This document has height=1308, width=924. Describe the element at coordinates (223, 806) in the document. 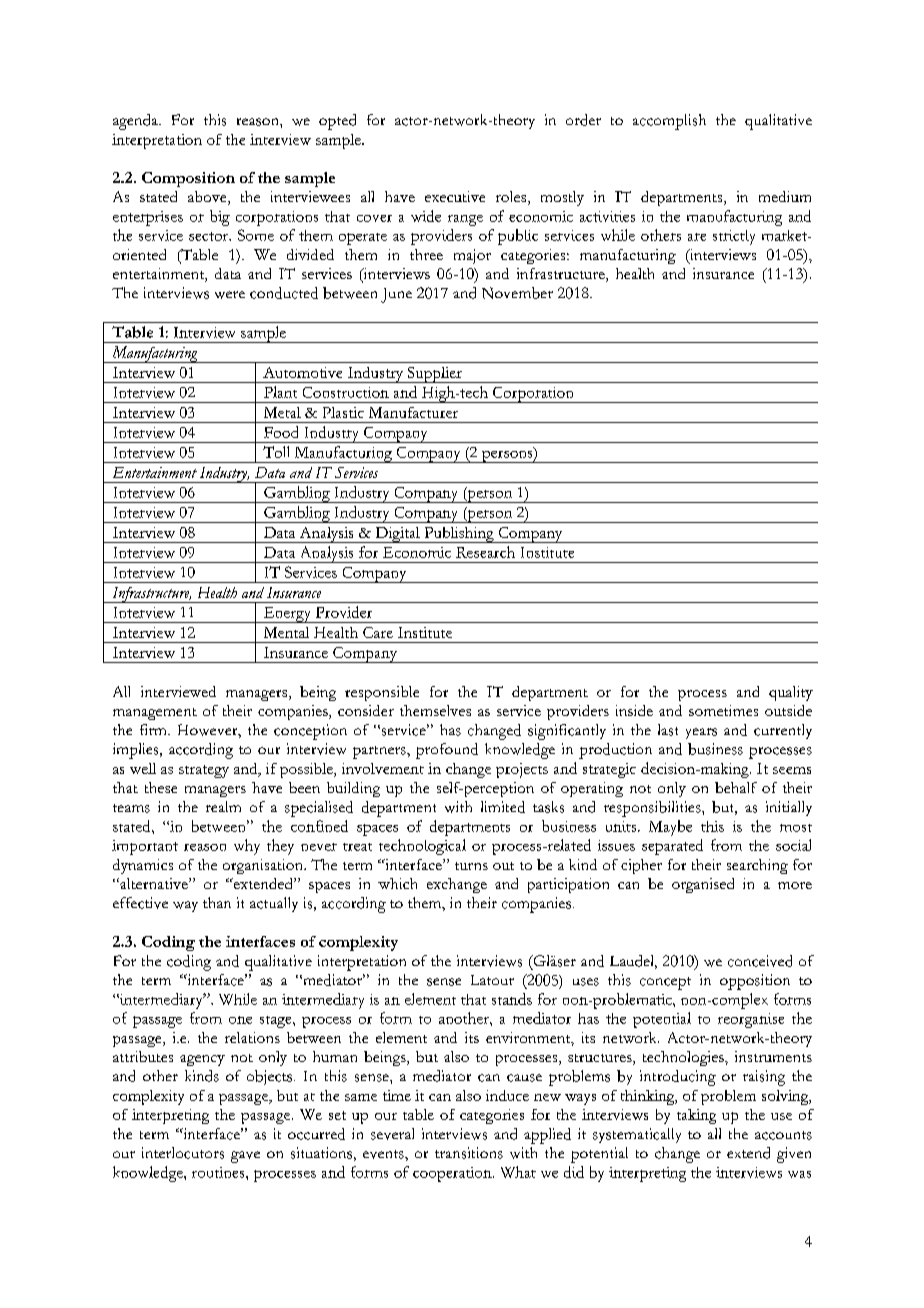

I see `realm` at that location.
